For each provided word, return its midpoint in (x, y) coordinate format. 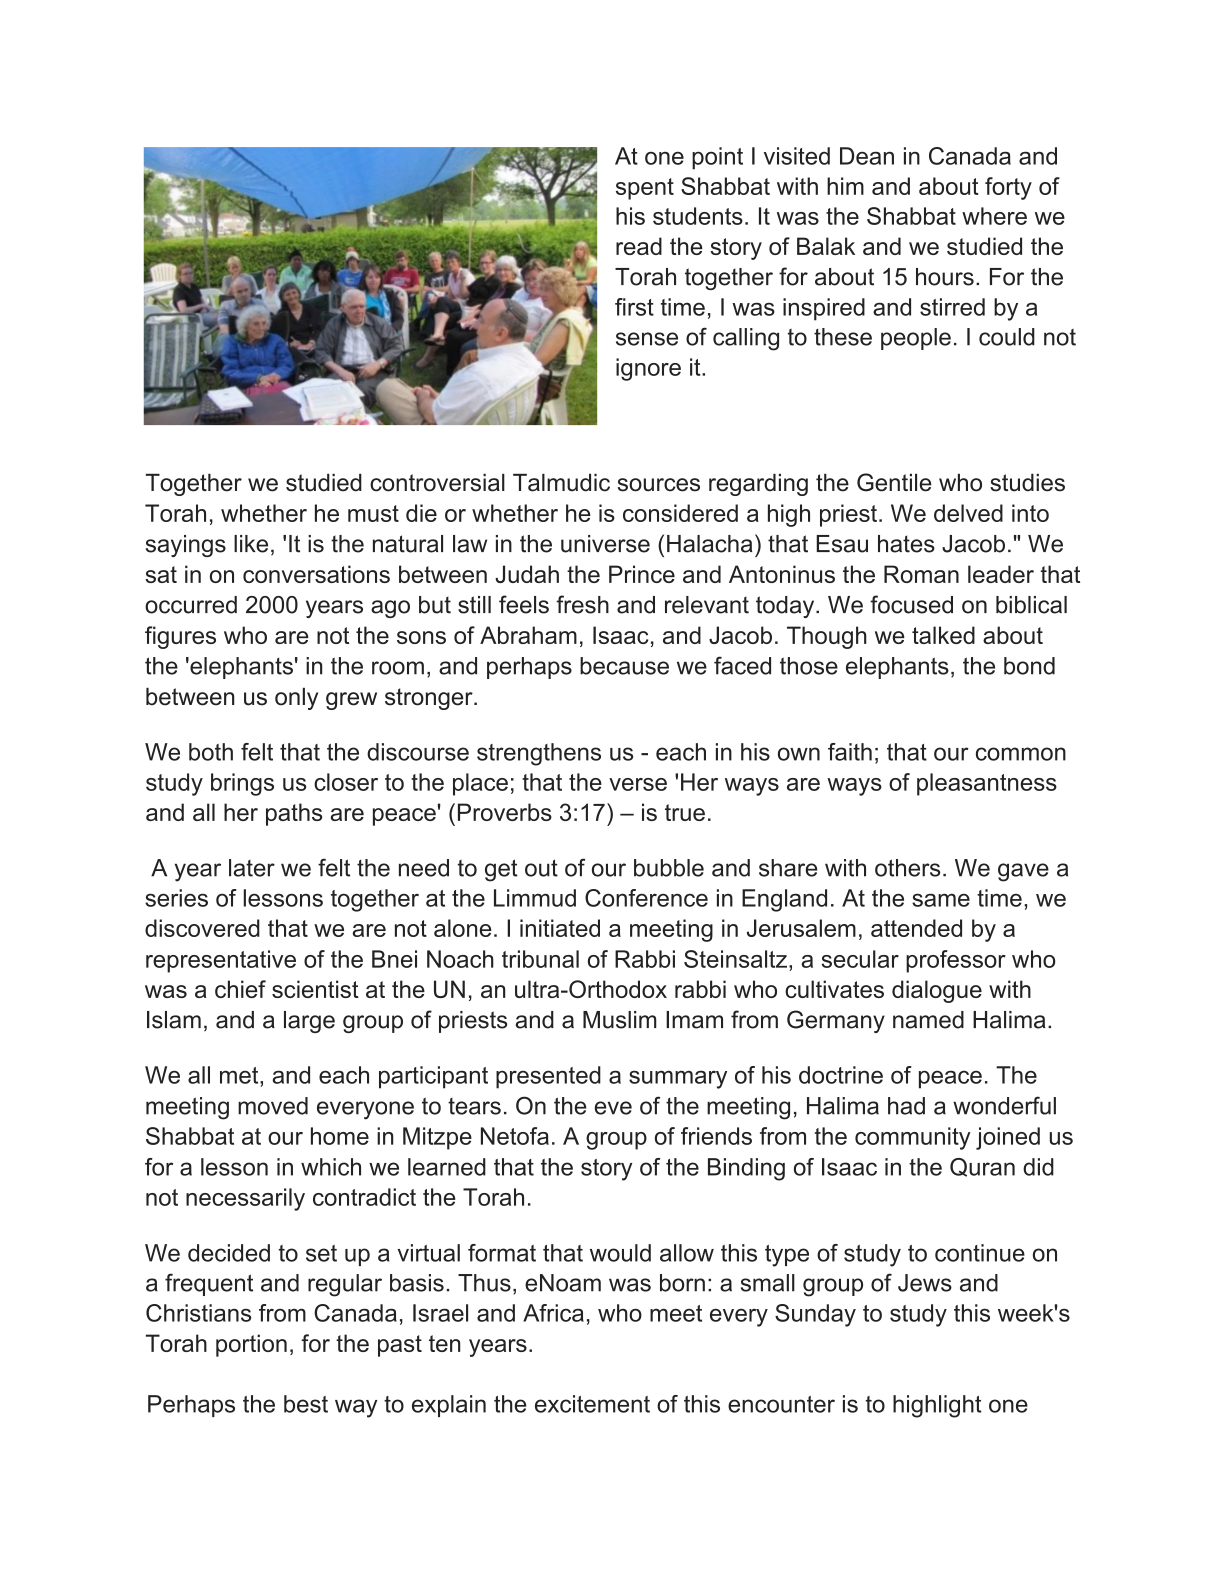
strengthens (539, 754)
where (994, 216)
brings (242, 784)
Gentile (894, 482)
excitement (592, 1404)
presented (548, 1077)
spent (645, 189)
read (639, 246)
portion (251, 1345)
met (240, 1075)
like (251, 544)
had (906, 1106)
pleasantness (987, 784)
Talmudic (561, 483)
